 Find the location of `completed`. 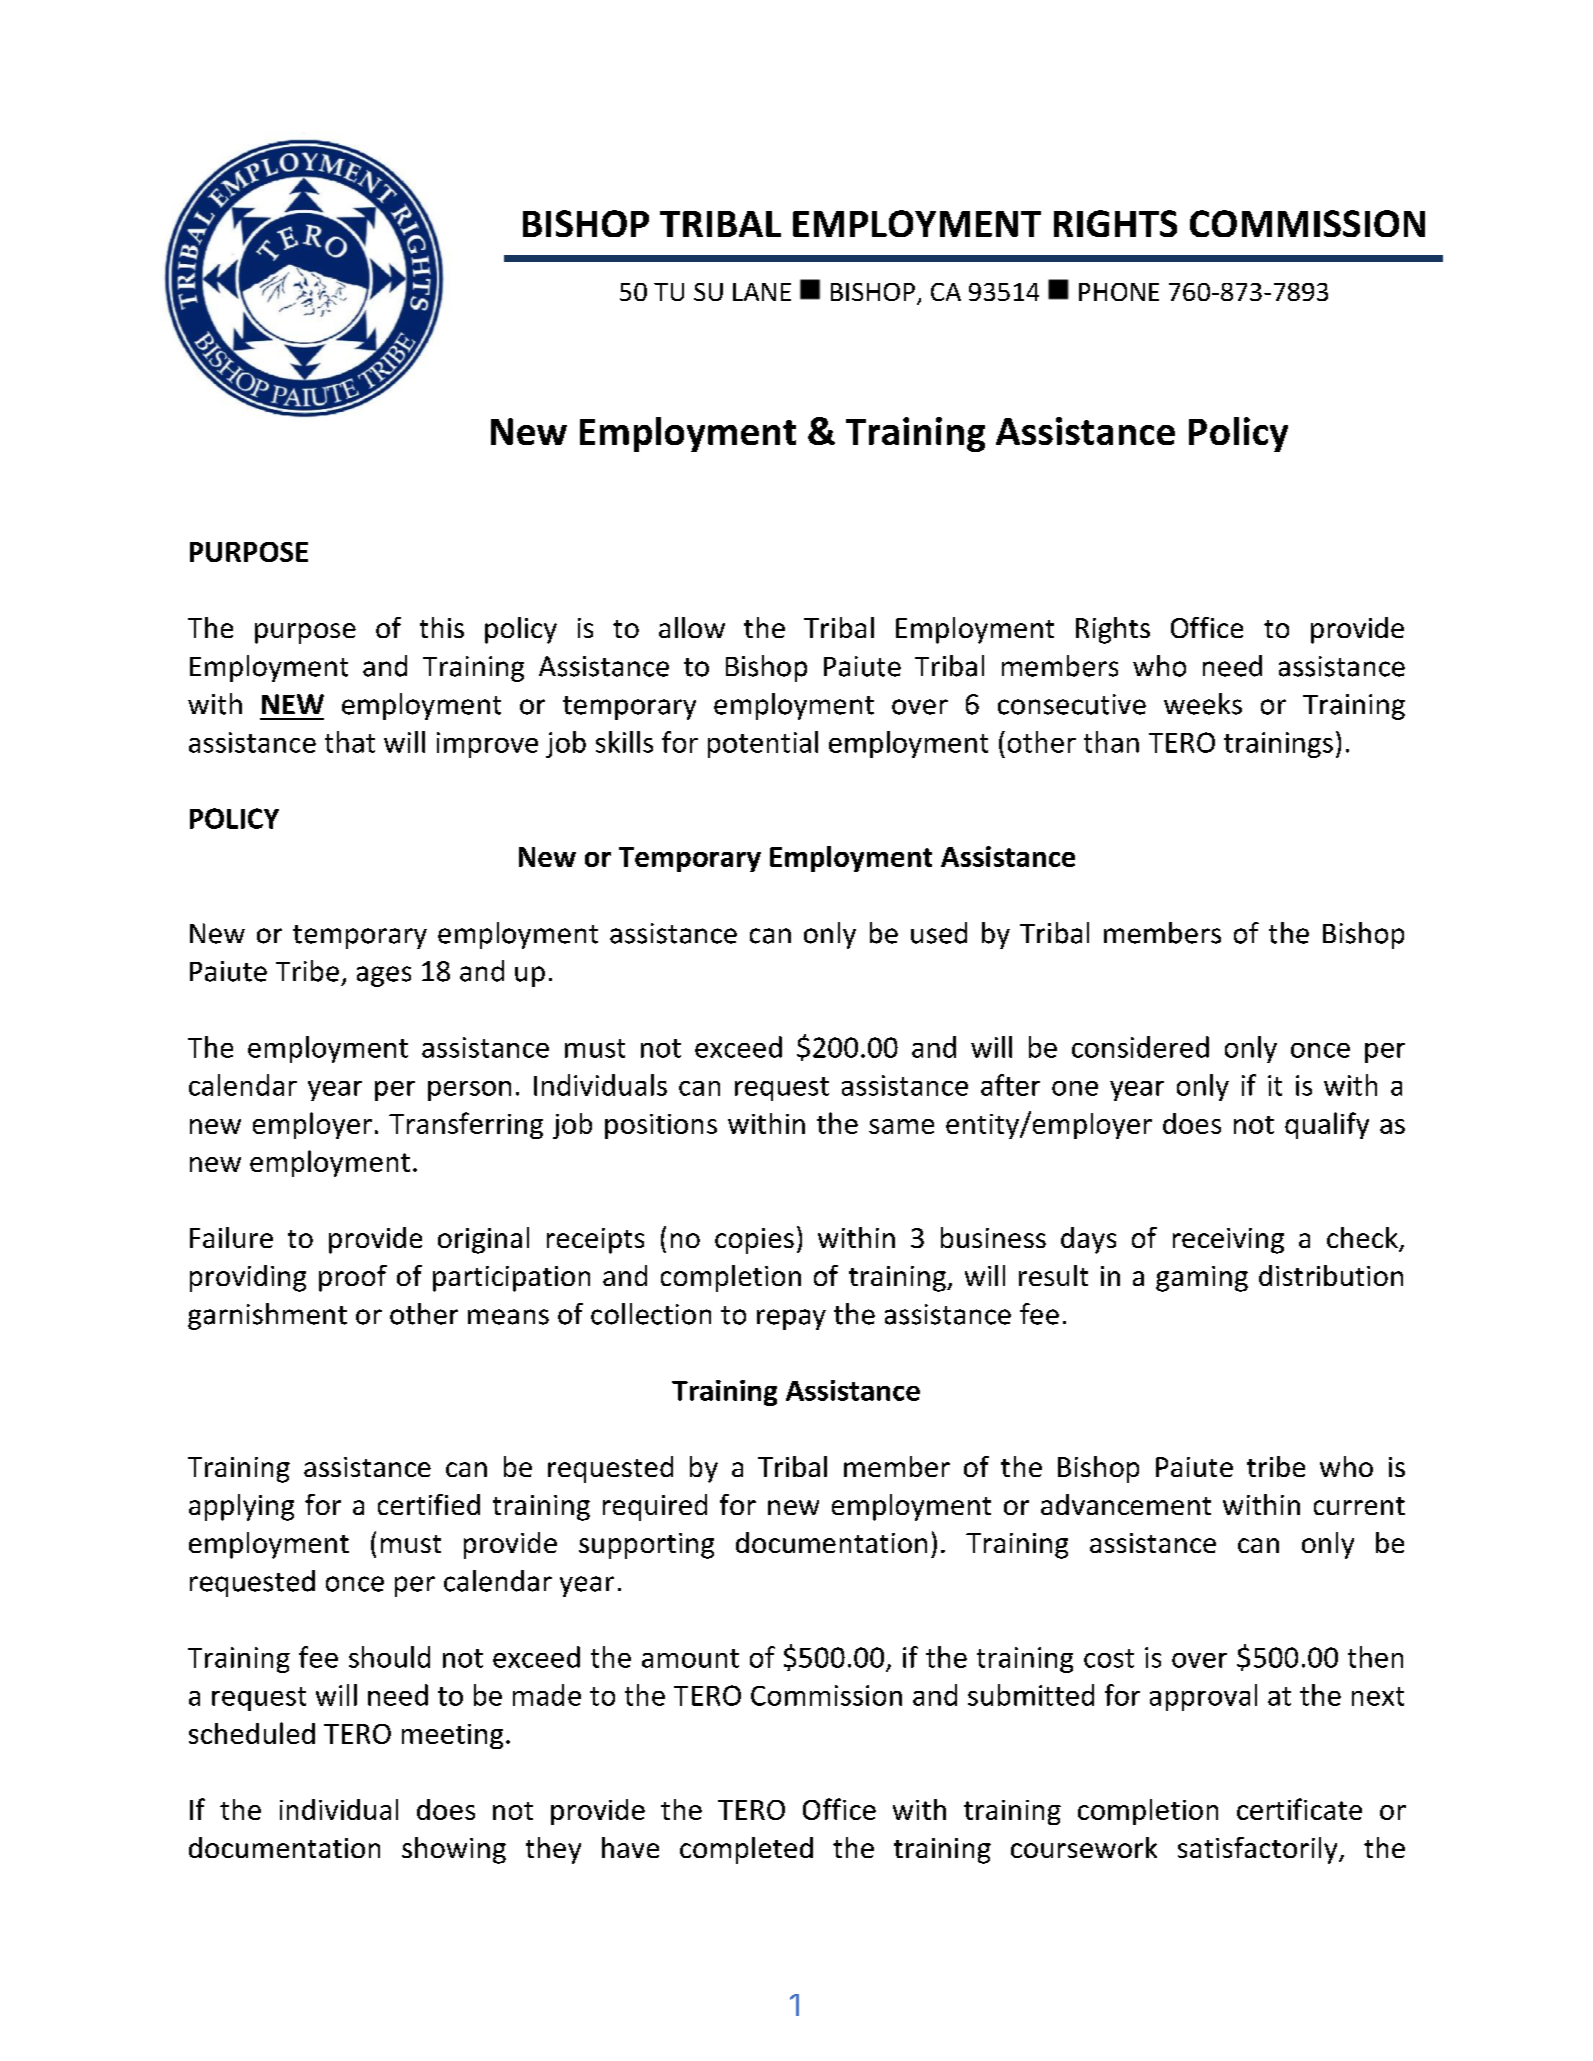

completed is located at coordinates (746, 1850).
